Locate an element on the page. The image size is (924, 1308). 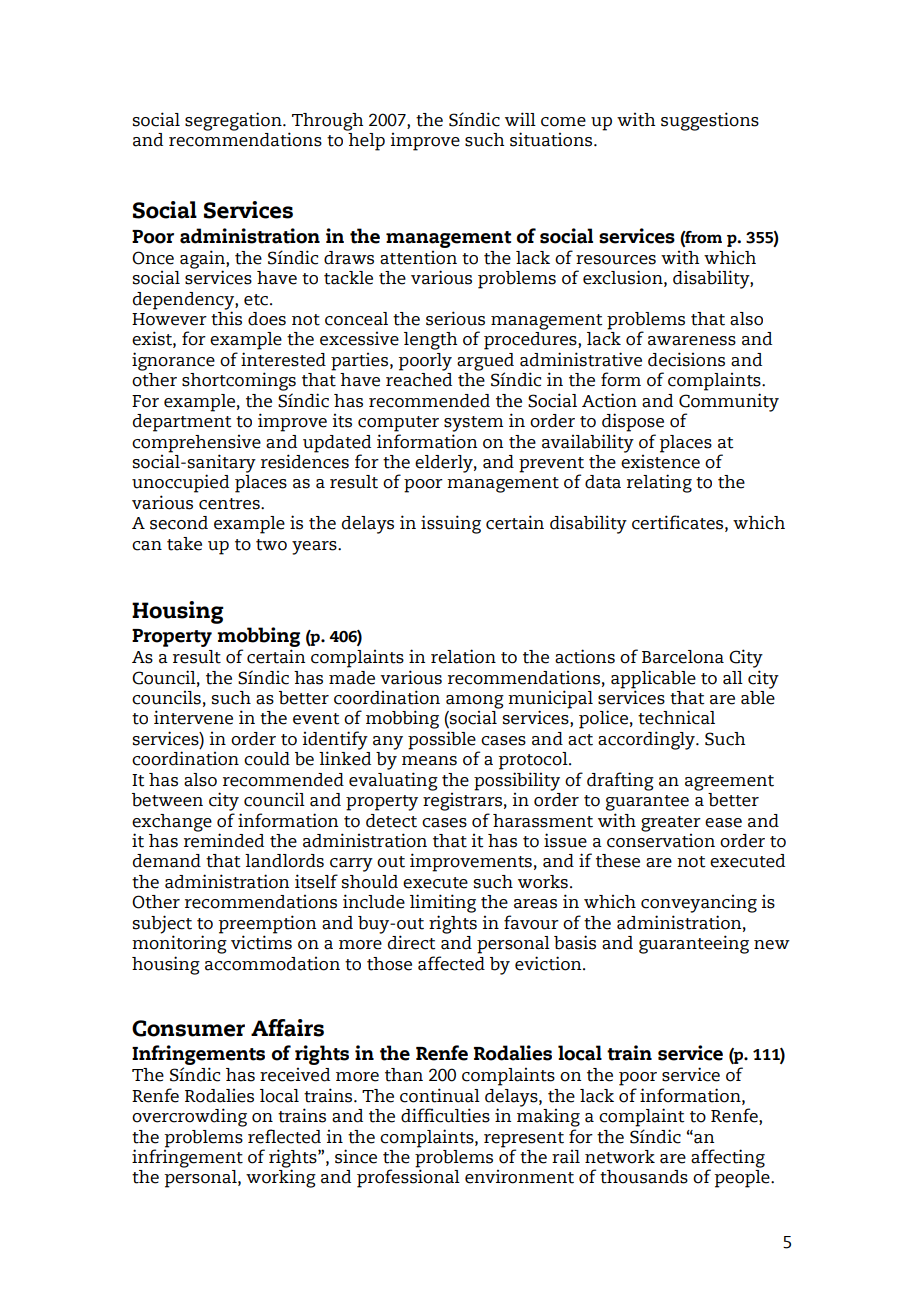
difficulties is located at coordinates (445, 1115).
